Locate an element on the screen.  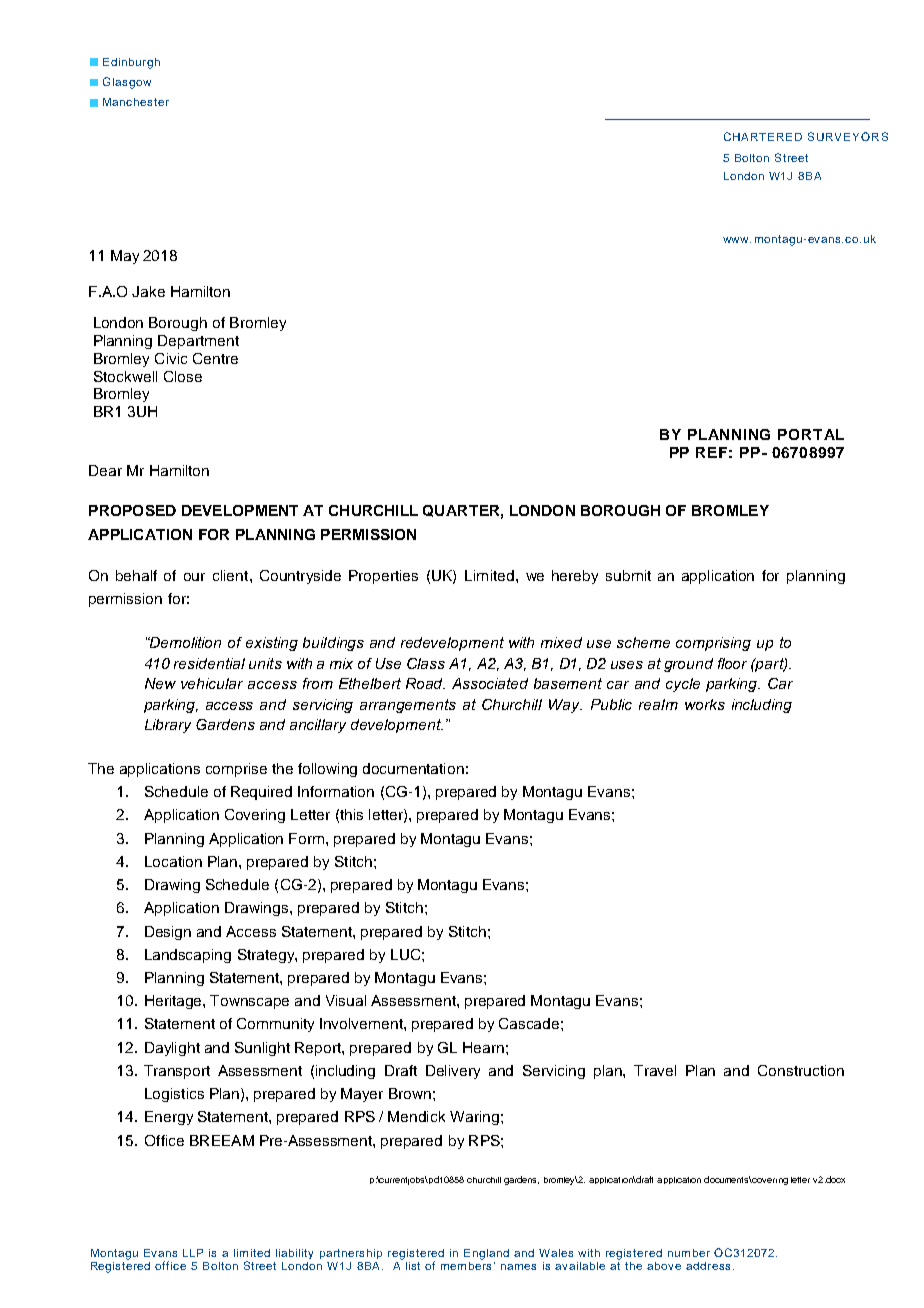
Manchester is located at coordinates (136, 102).
